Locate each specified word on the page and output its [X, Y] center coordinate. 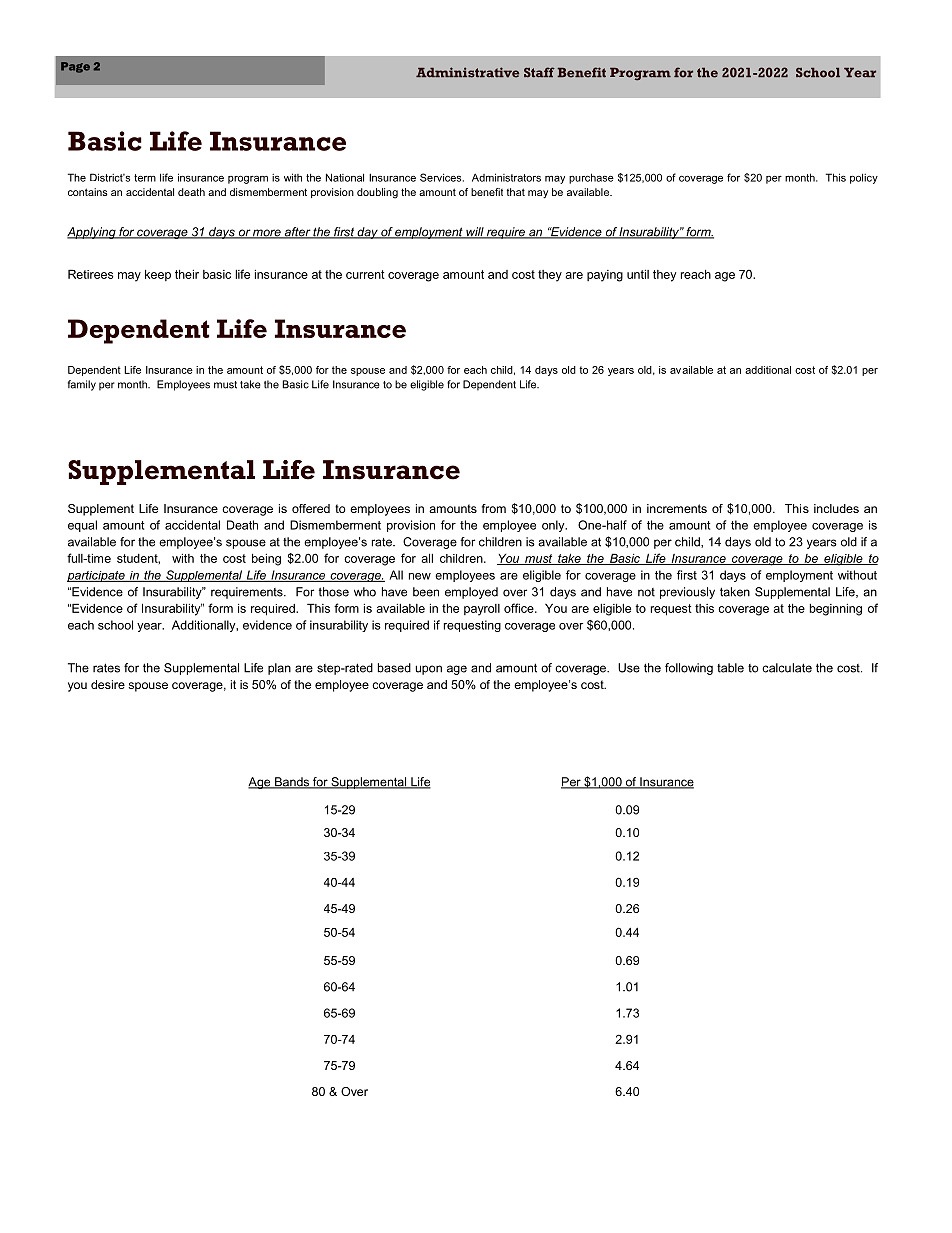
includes [836, 508]
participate [97, 576]
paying [605, 276]
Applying [92, 233]
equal [82, 526]
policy [864, 178]
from [494, 508]
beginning [836, 610]
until [638, 274]
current [365, 274]
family [82, 385]
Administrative [467, 72]
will [475, 233]
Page [75, 67]
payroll [482, 610]
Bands [292, 783]
